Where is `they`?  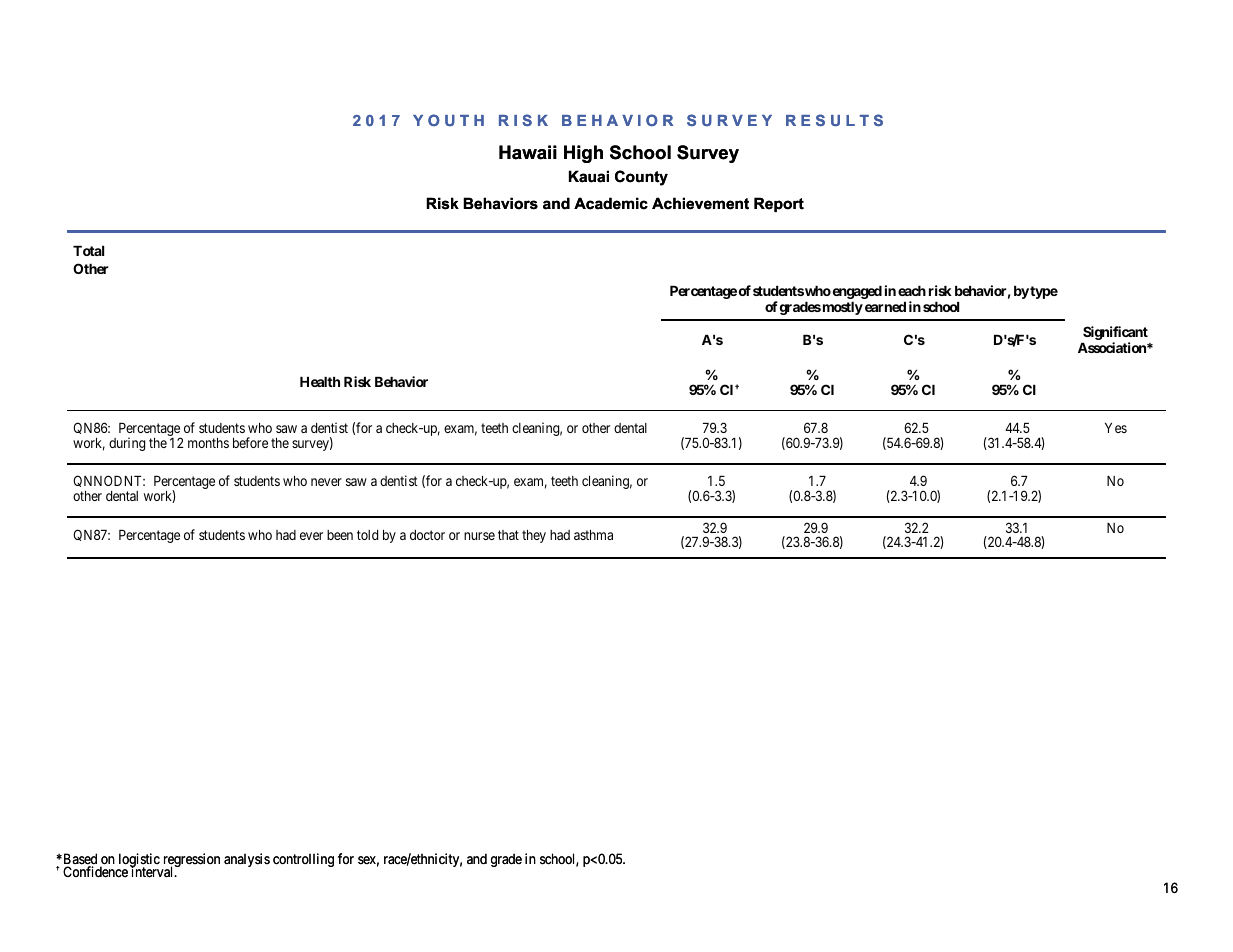
they is located at coordinates (534, 536).
